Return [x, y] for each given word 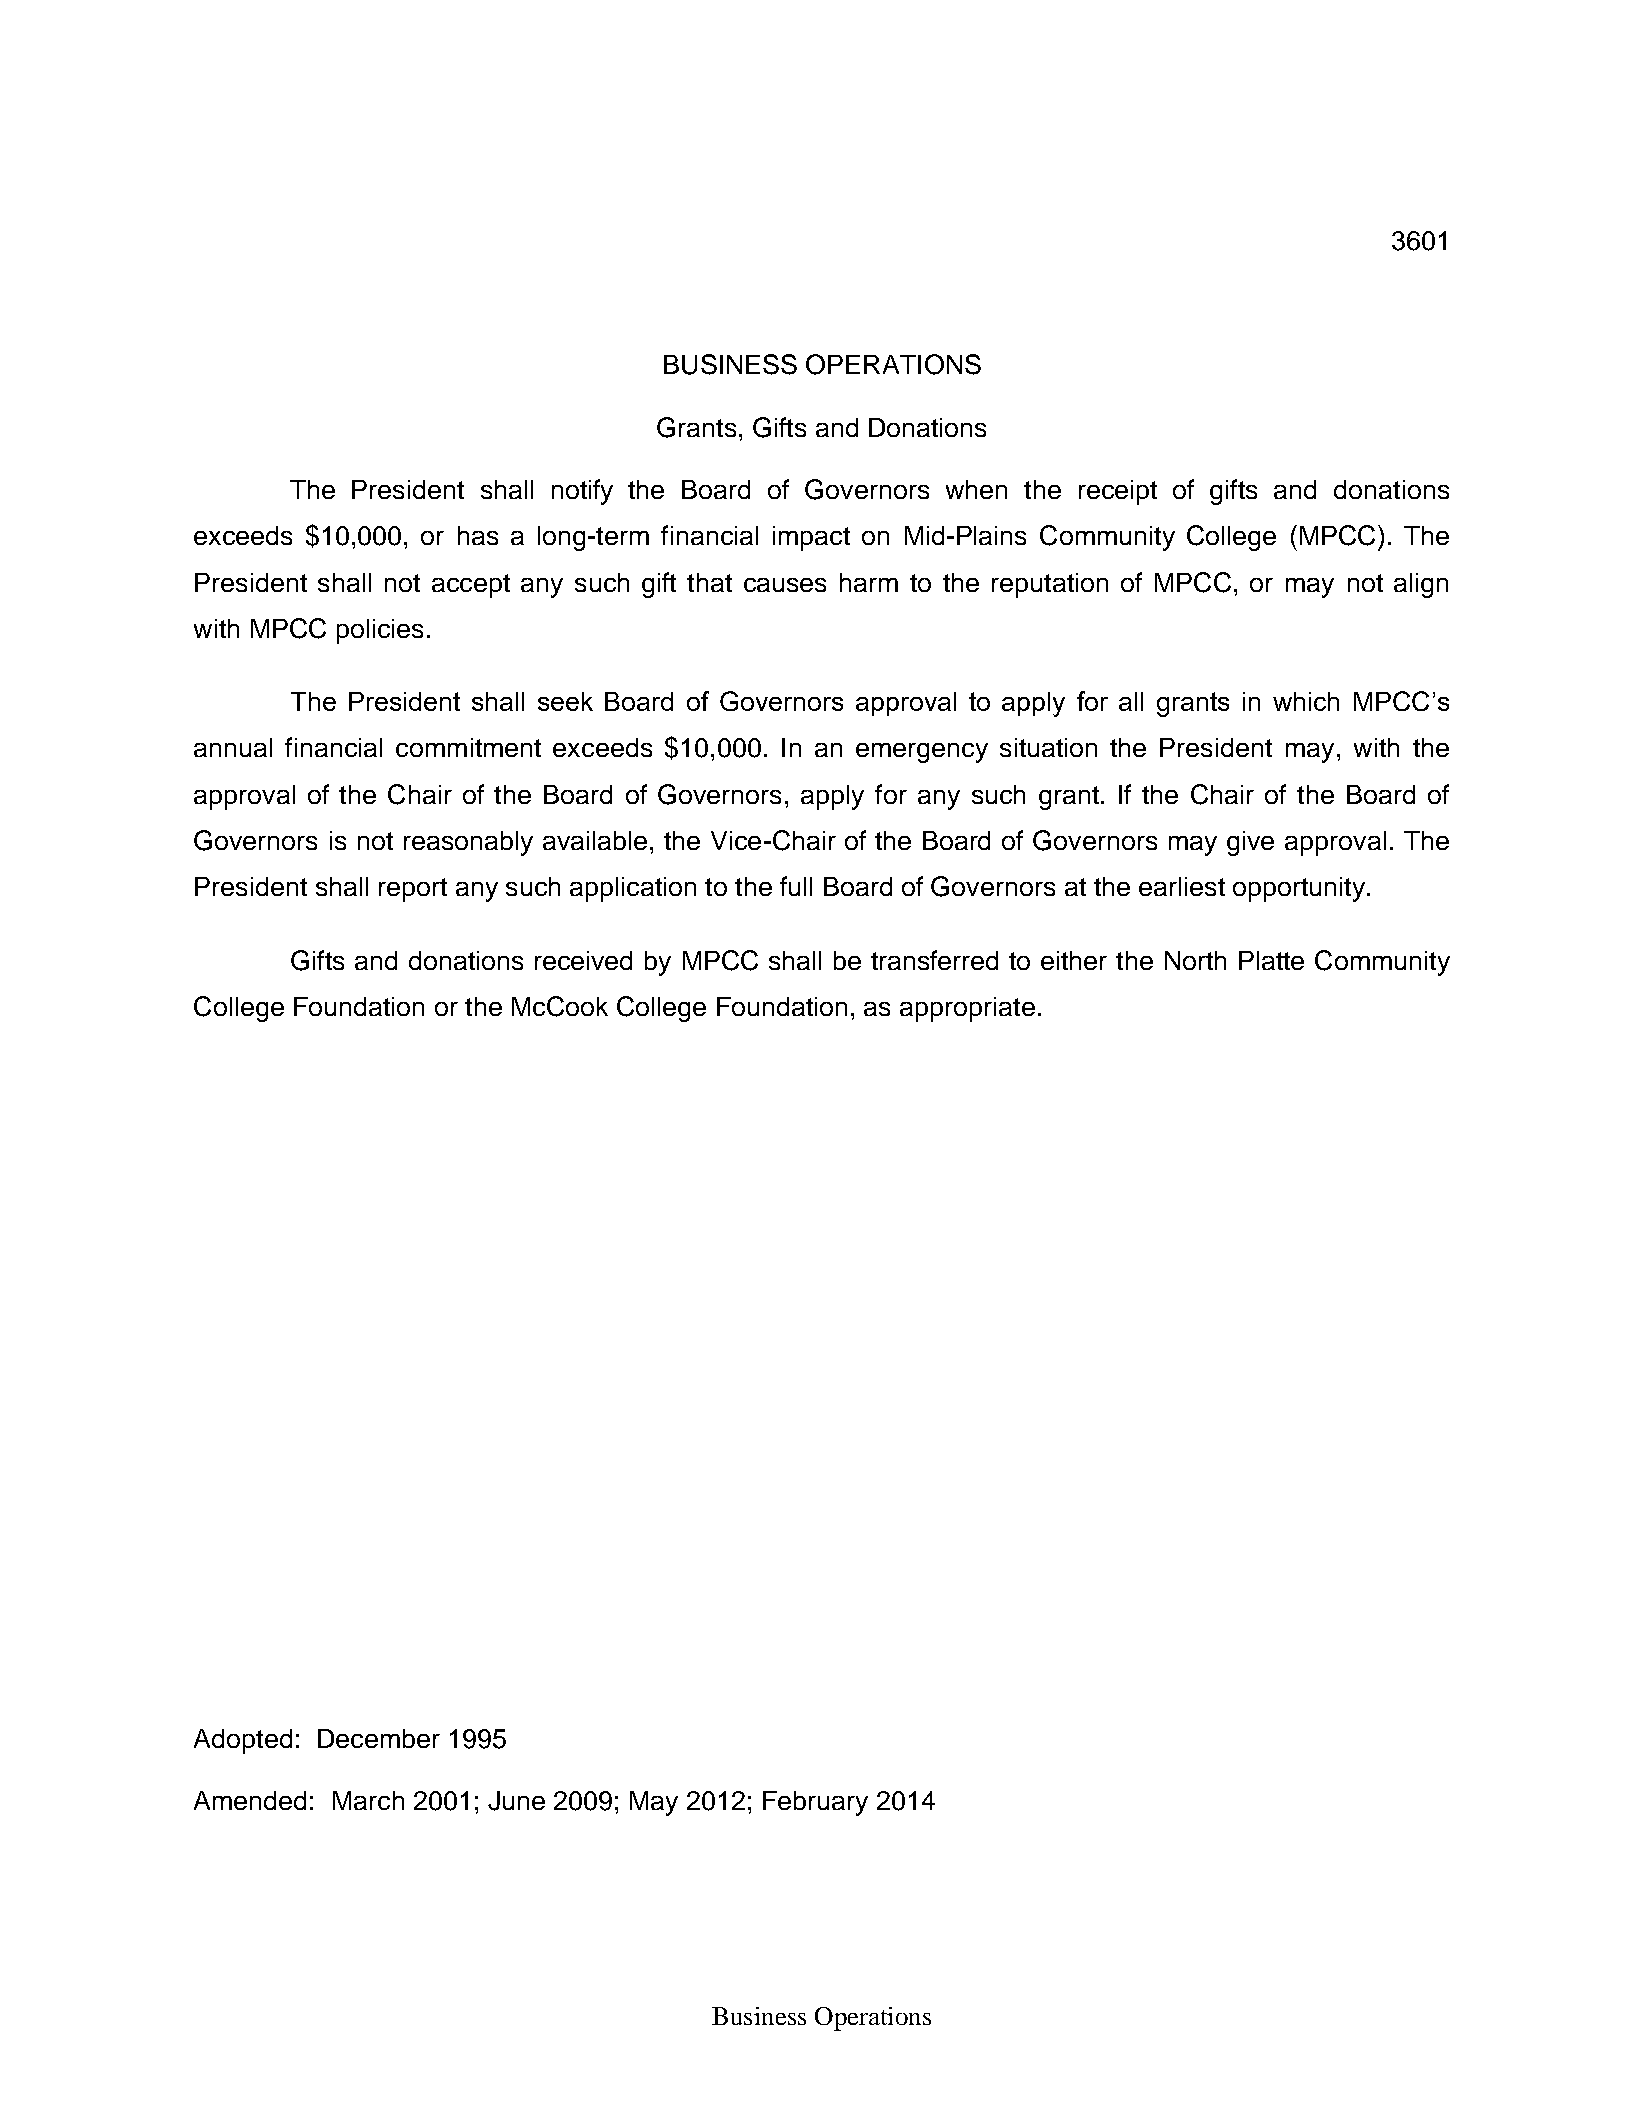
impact [811, 538]
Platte [1271, 960]
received [583, 960]
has [478, 535]
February [815, 1803]
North [1195, 960]
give [1250, 843]
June [516, 1801]
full [796, 886]
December [379, 1738]
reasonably [468, 843]
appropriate [967, 1009]
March [368, 1800]
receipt [1118, 492]
